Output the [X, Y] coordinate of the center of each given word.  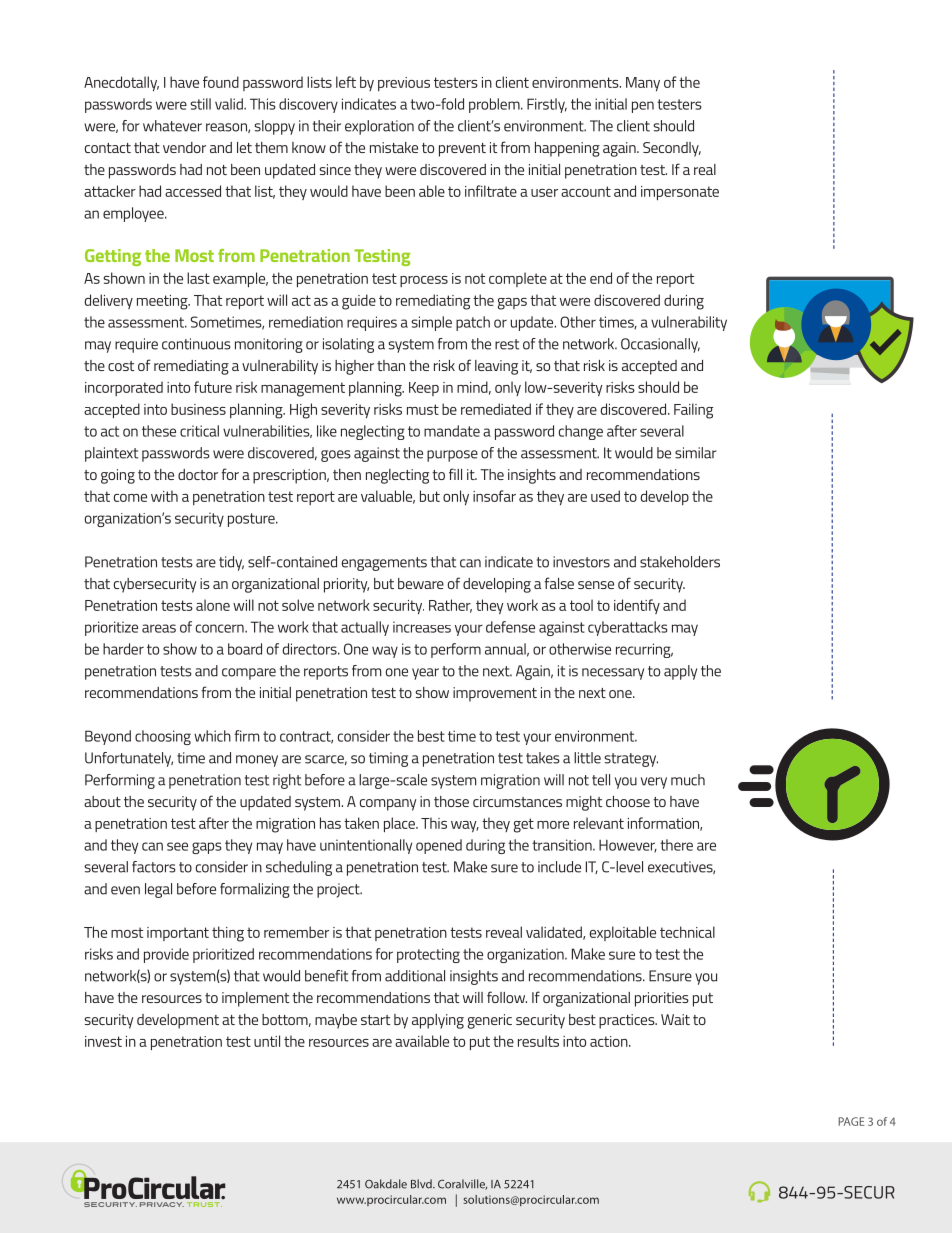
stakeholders [680, 562]
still [200, 104]
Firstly [547, 105]
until [267, 1041]
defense [510, 627]
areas [159, 628]
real [705, 169]
